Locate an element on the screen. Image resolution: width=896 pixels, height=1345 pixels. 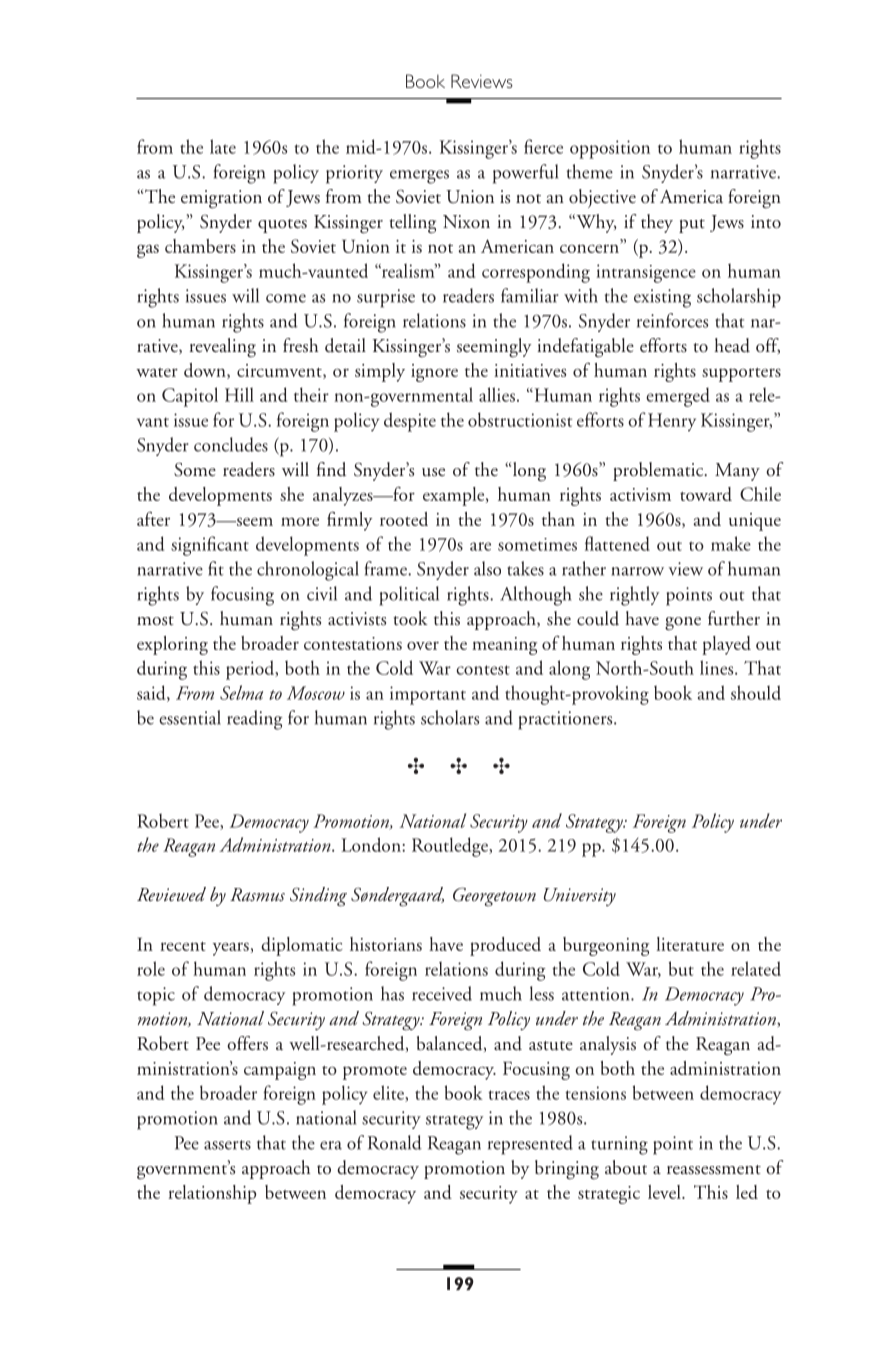
put is located at coordinates (692, 226).
